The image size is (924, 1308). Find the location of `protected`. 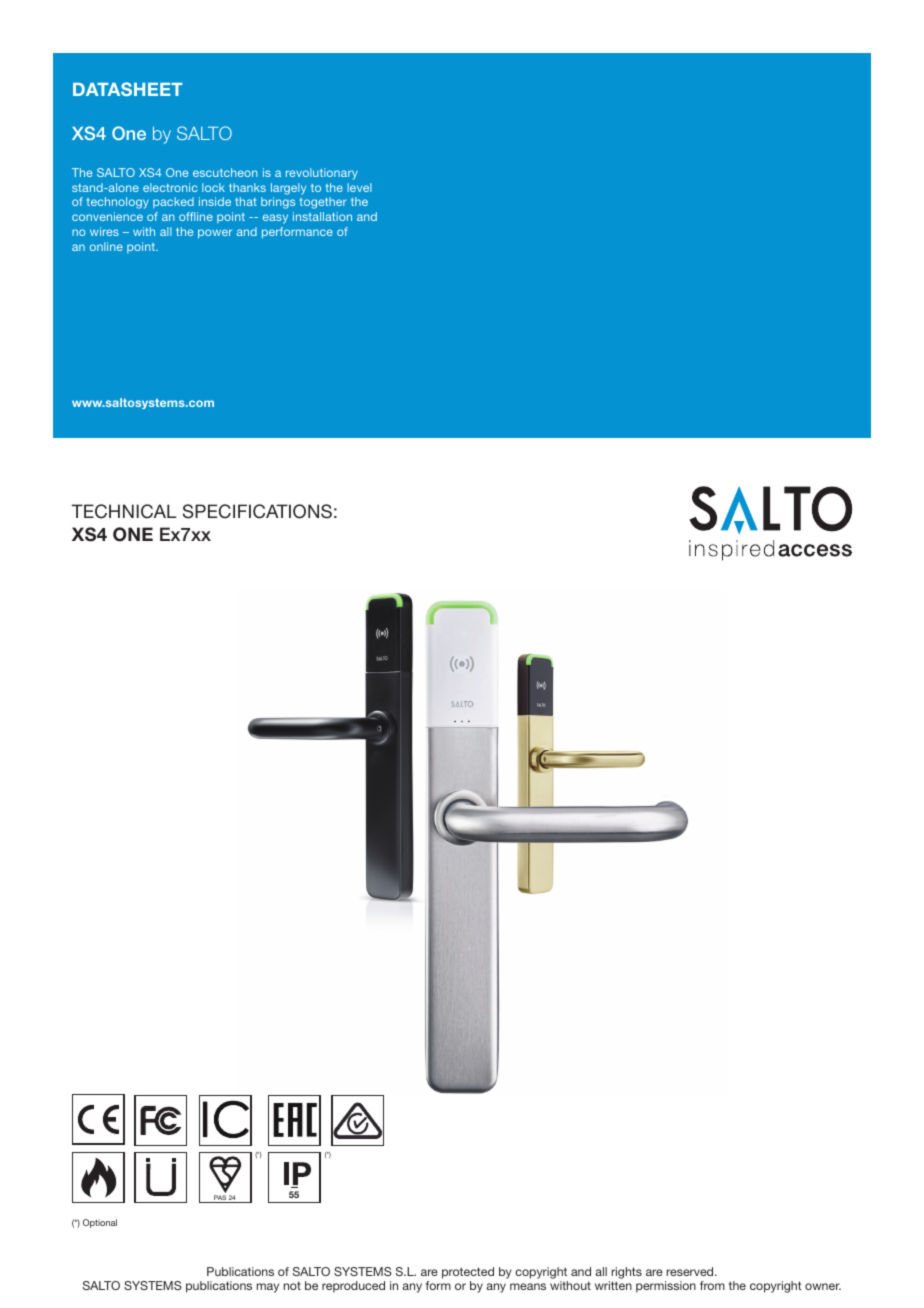

protected is located at coordinates (468, 1273).
